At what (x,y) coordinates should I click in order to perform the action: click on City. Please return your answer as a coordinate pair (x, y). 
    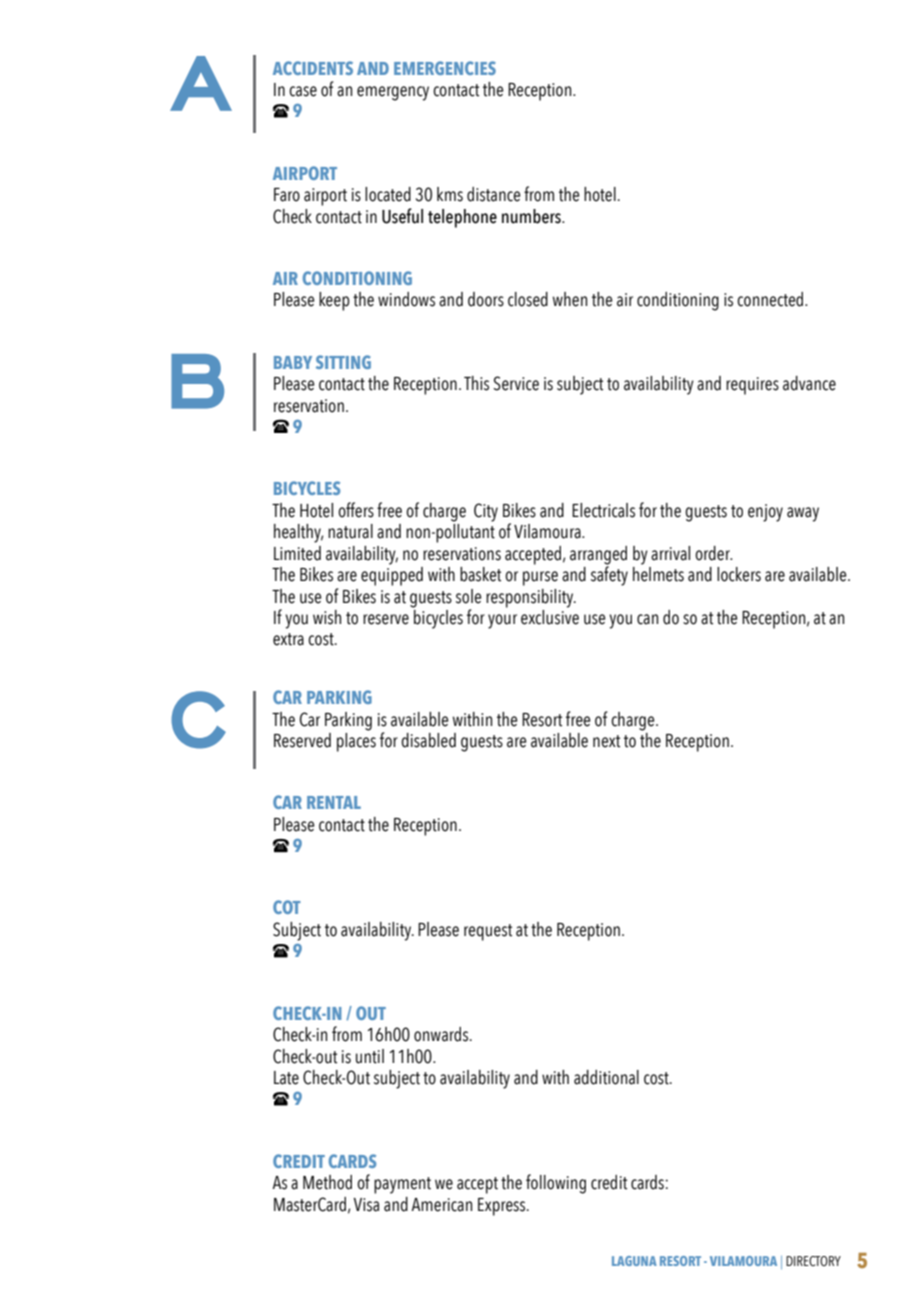
    Looking at the image, I should click on (486, 512).
